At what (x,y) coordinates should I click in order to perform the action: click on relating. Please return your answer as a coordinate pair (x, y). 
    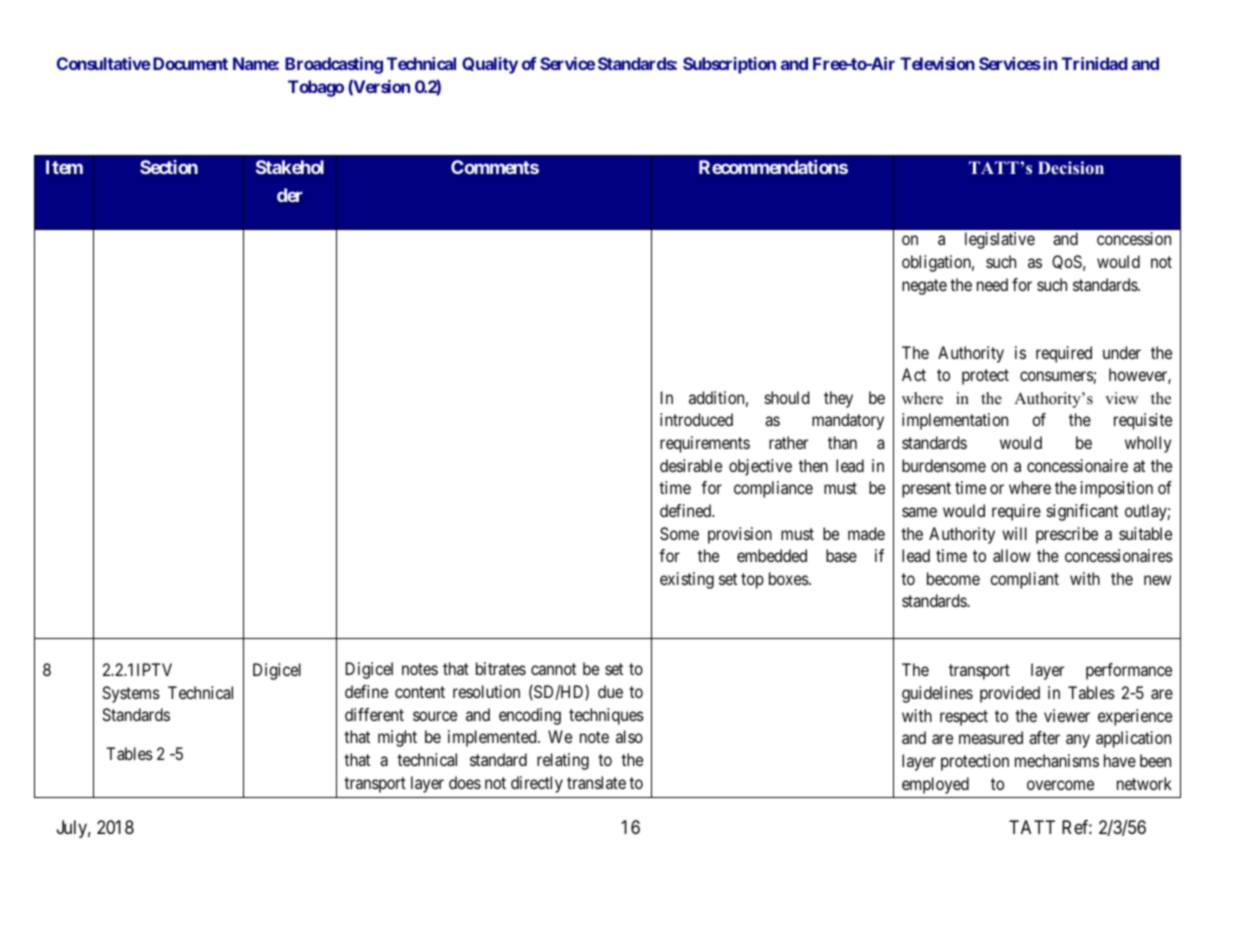
    Looking at the image, I should click on (563, 761).
